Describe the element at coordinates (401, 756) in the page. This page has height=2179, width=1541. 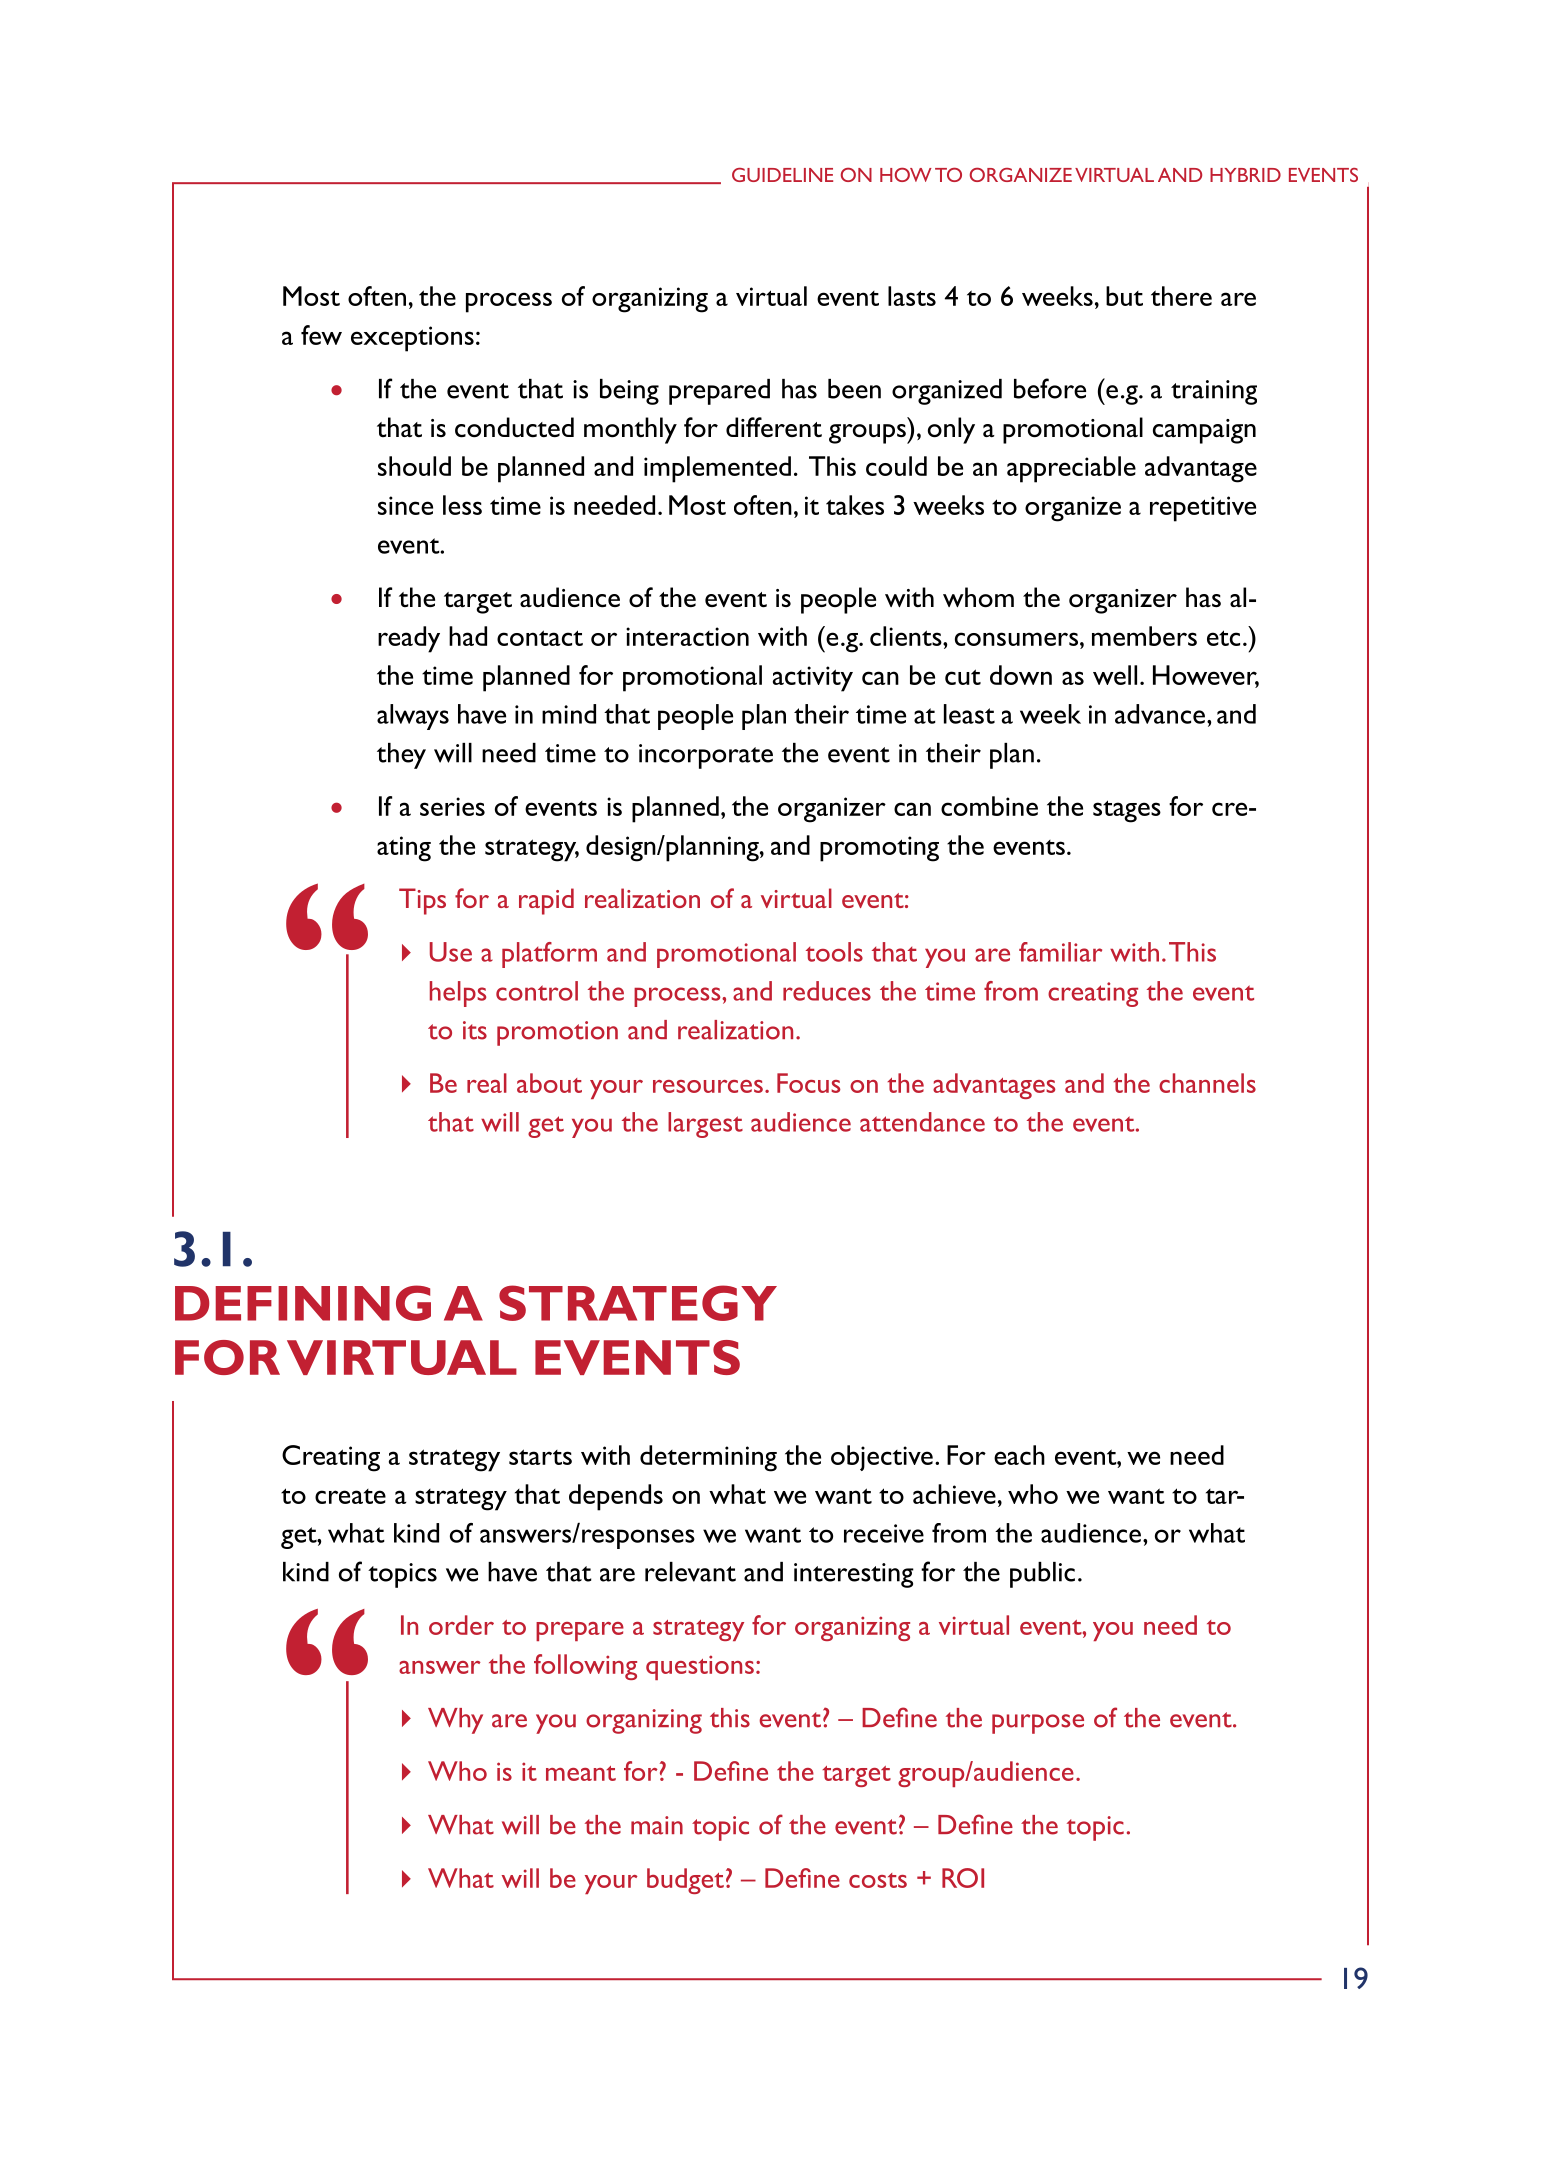
I see `they` at that location.
